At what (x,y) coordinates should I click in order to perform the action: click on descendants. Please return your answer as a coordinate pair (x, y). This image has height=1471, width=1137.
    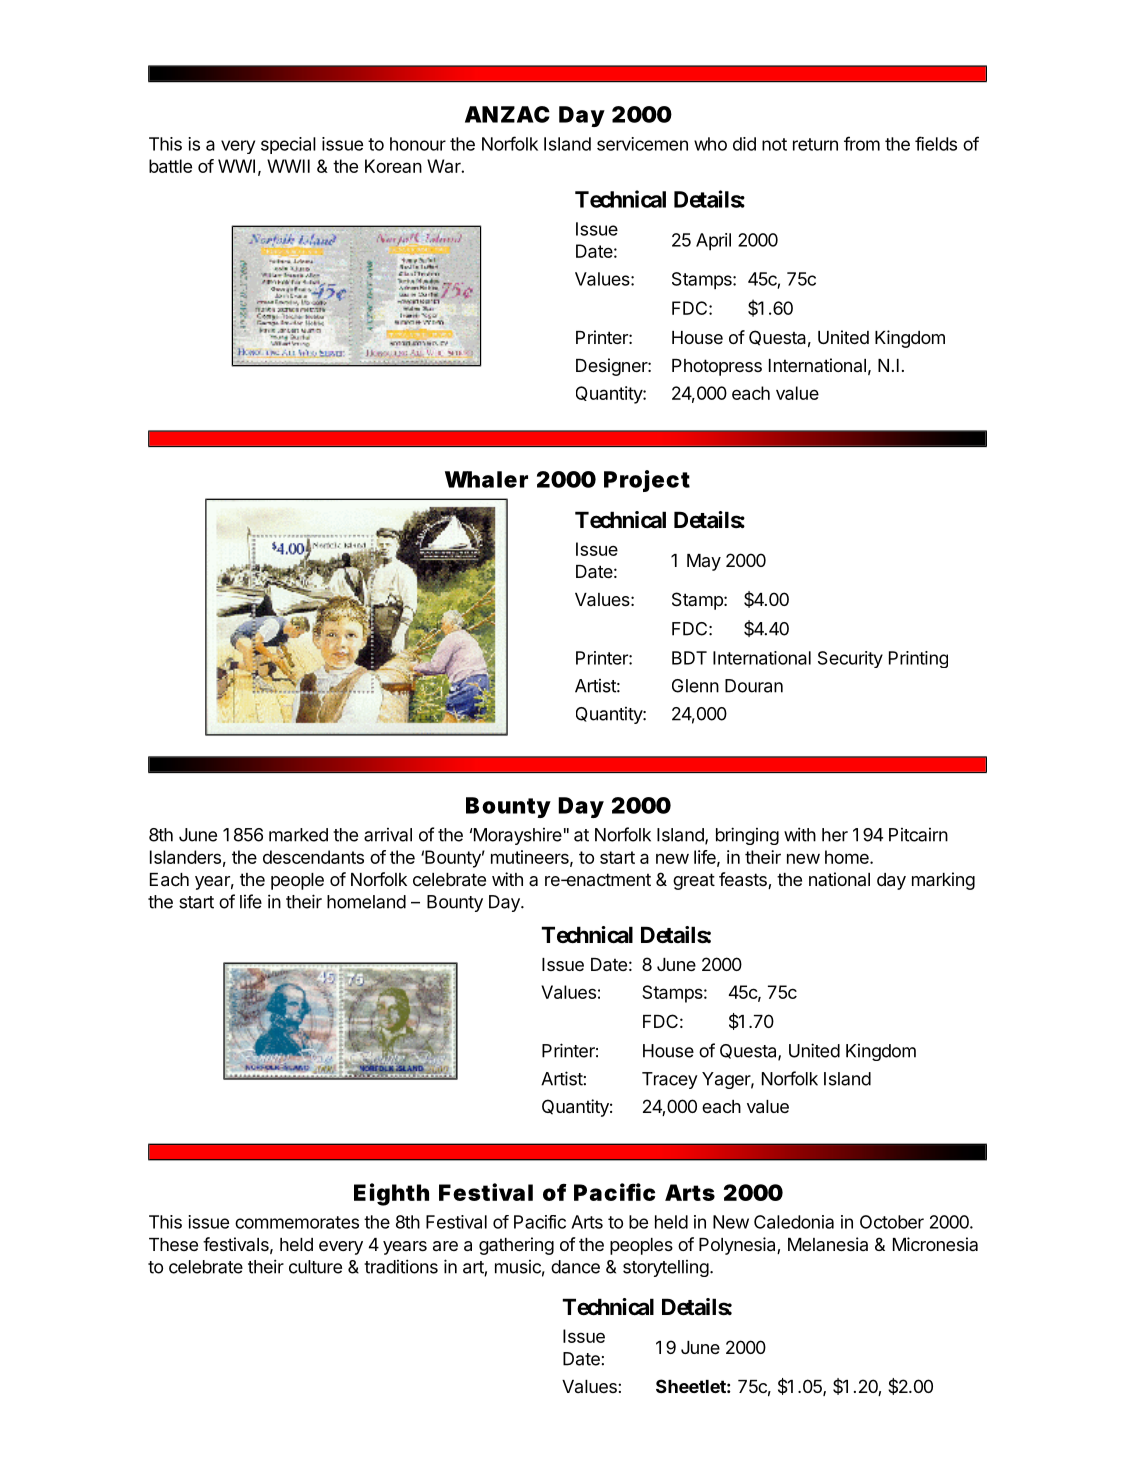
    Looking at the image, I should click on (313, 857).
